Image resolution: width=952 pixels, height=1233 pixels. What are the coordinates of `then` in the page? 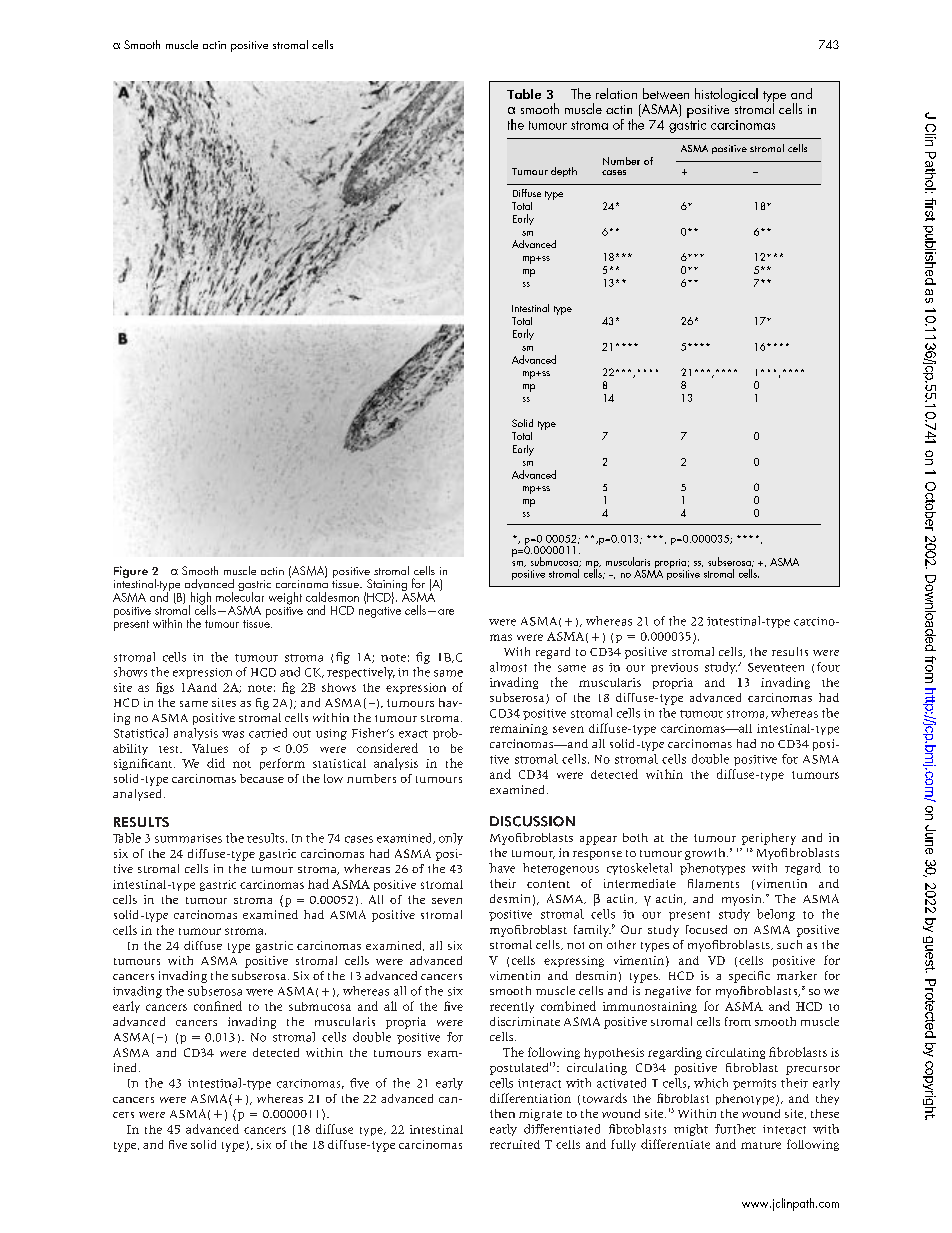 It's located at (502, 1113).
